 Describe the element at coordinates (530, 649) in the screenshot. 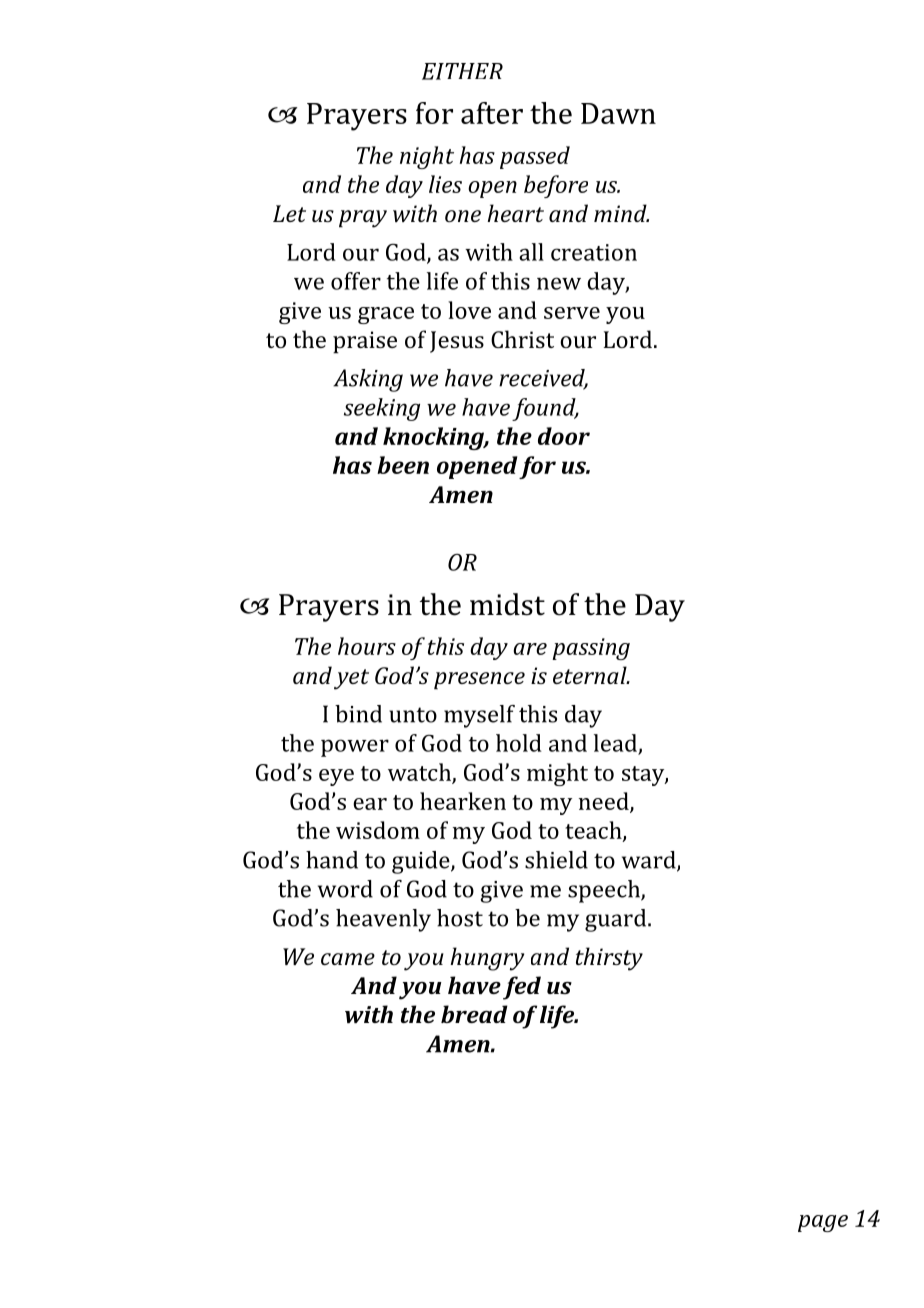

I see `are` at that location.
